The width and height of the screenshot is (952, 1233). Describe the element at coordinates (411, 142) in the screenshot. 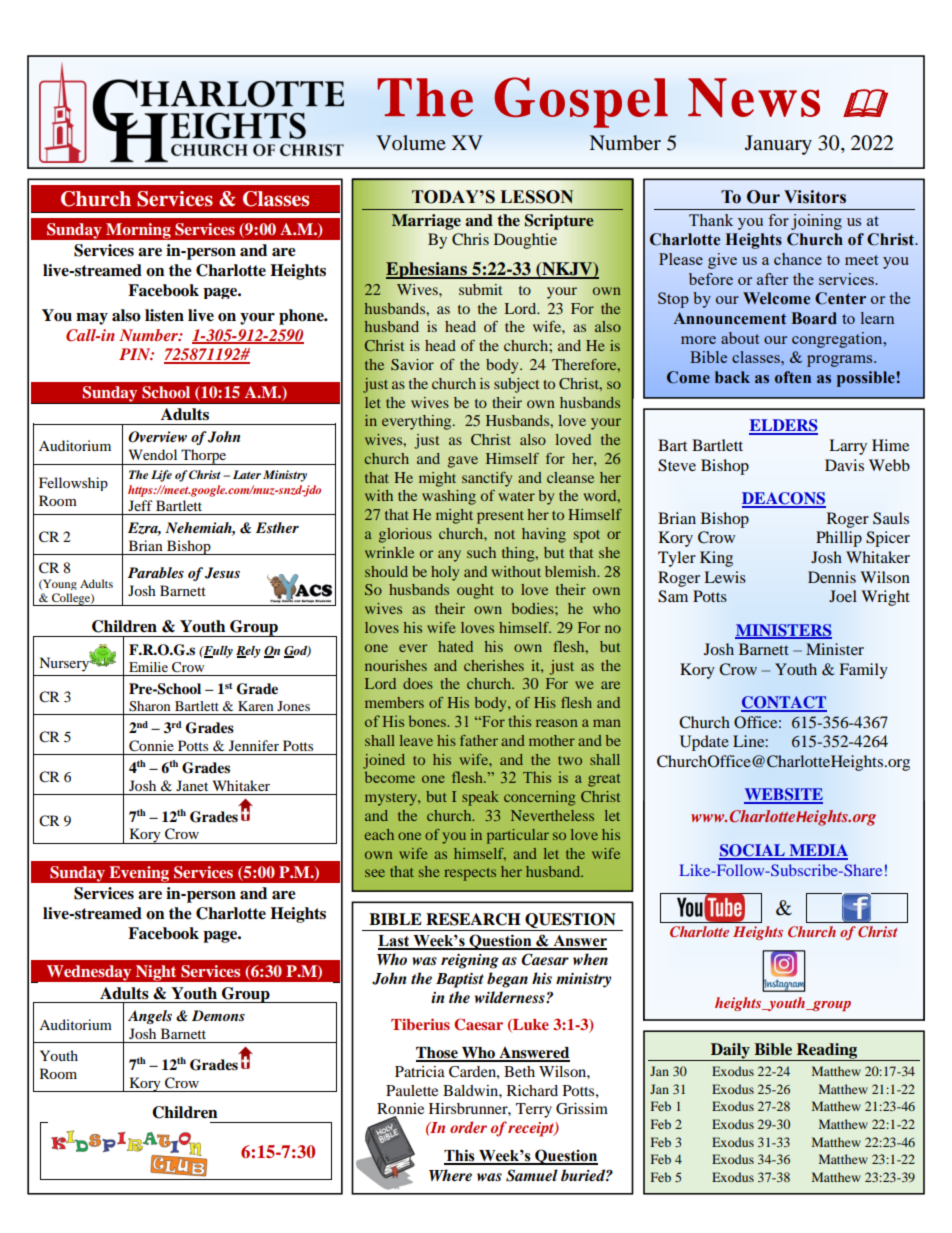

I see `Volume` at that location.
